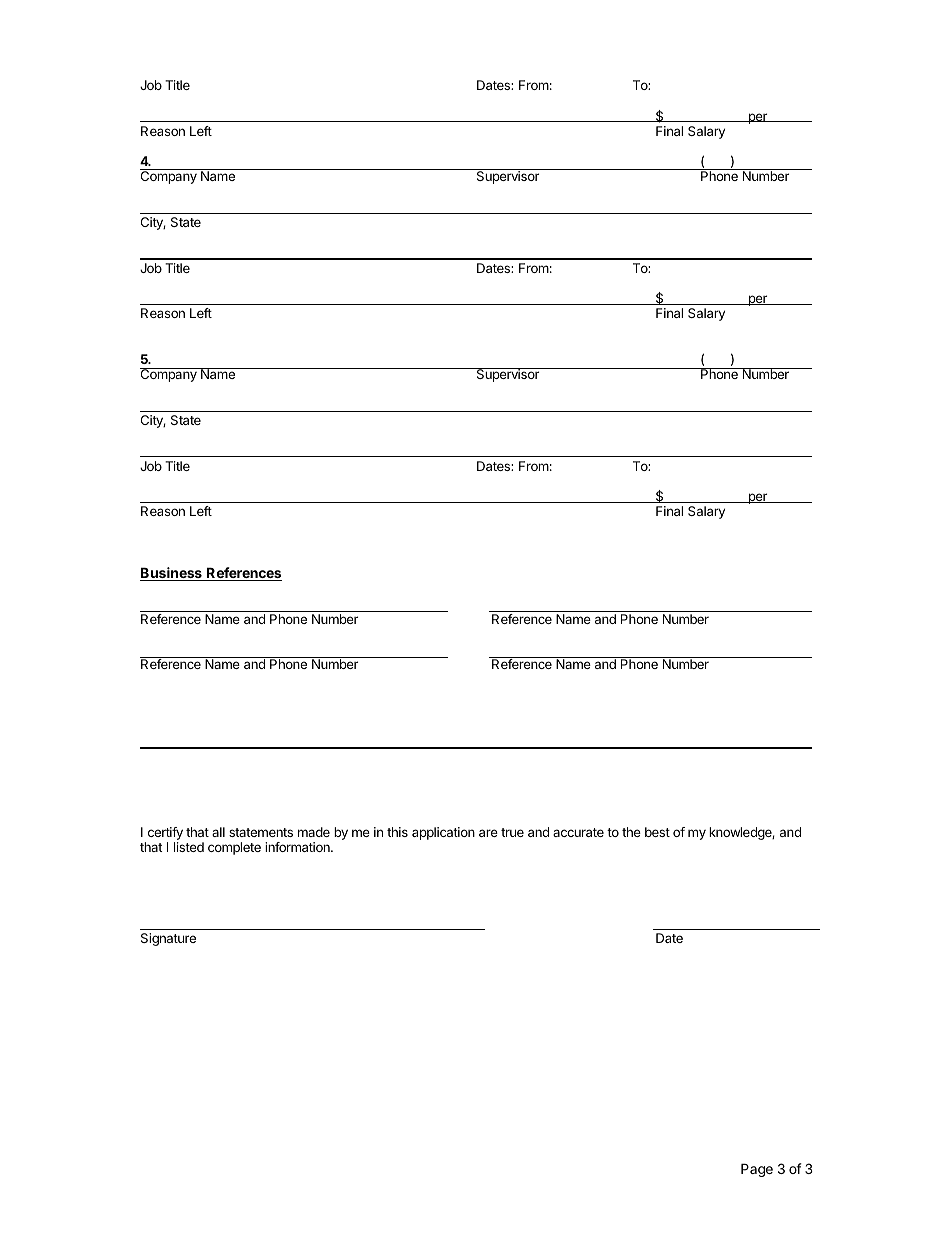 The image size is (952, 1233). I want to click on are, so click(488, 833).
